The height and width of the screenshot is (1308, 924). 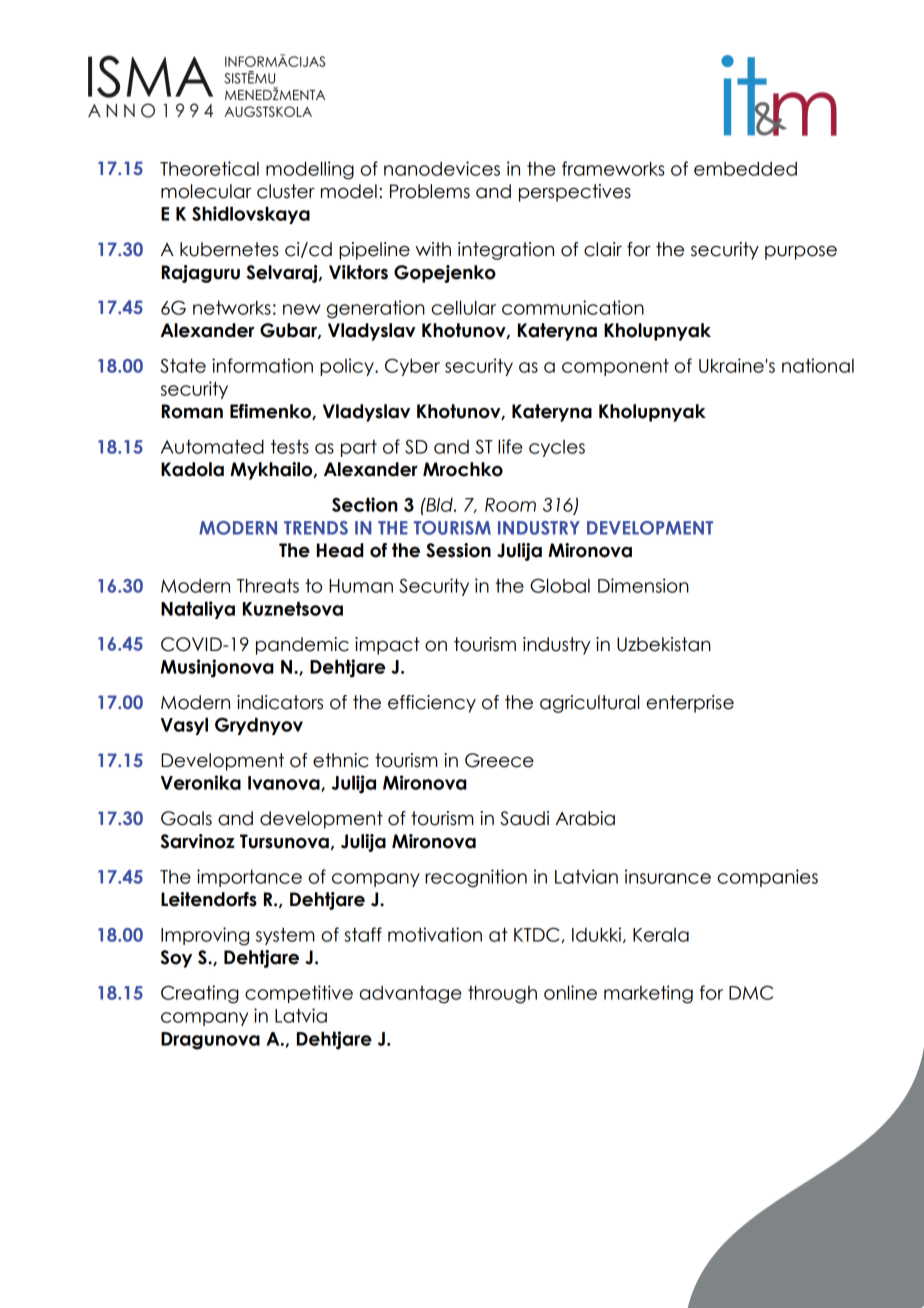 I want to click on cluster, so click(x=286, y=191).
